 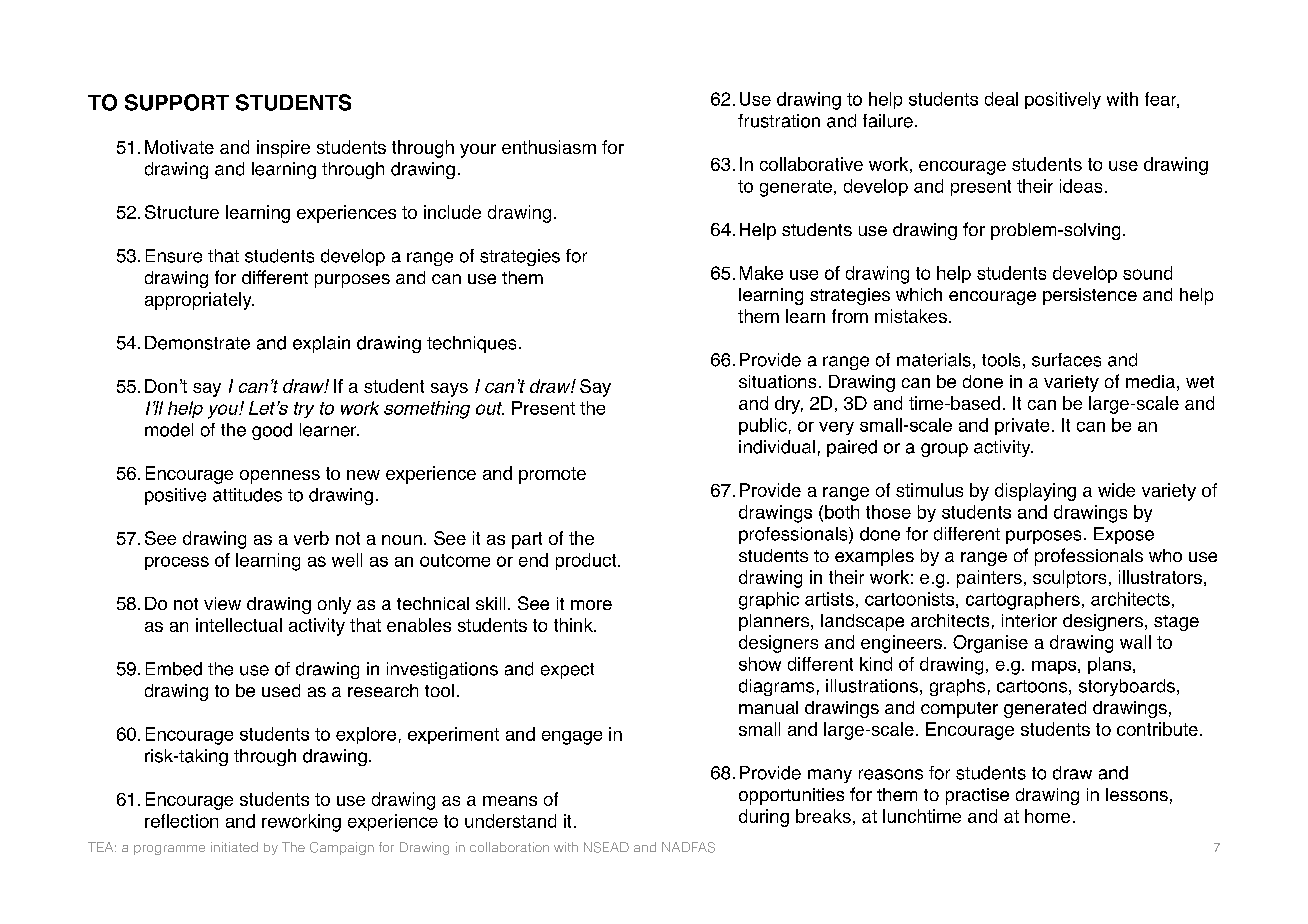 What do you see at coordinates (342, 848) in the image?
I see `Campaign` at bounding box center [342, 848].
